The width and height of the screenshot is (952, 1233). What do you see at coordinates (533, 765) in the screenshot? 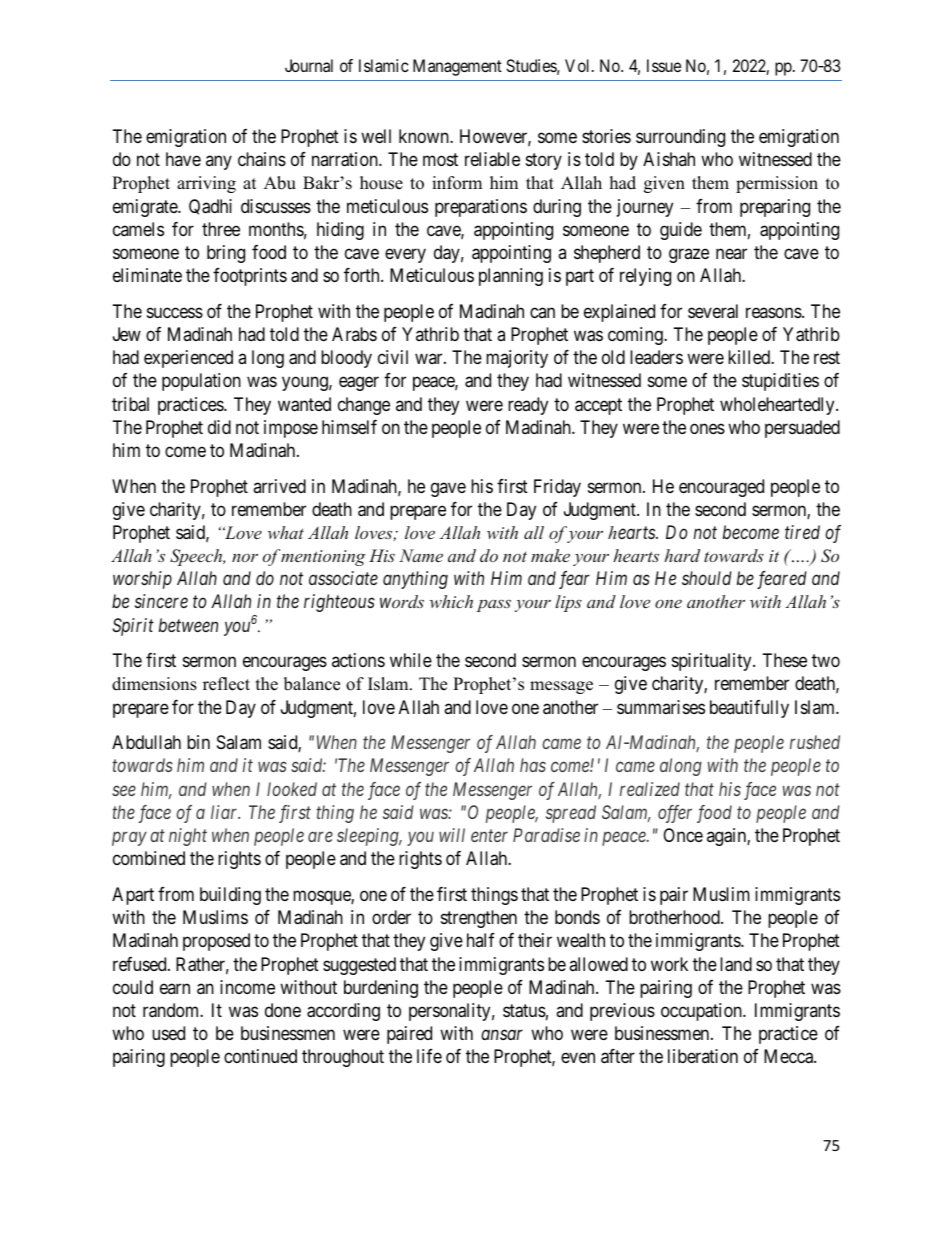
I see `has` at bounding box center [533, 765].
